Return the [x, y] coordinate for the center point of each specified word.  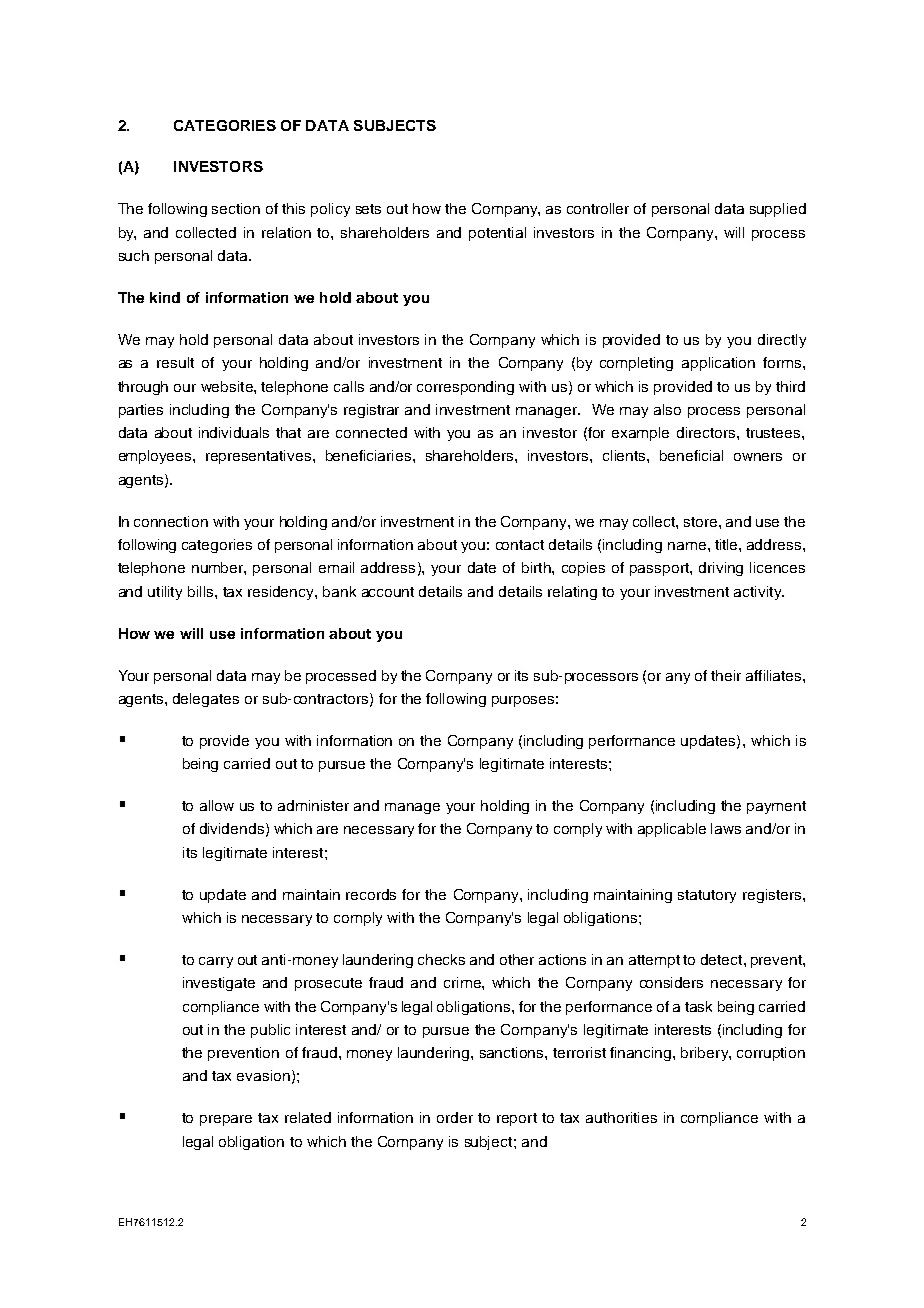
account [388, 592]
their [726, 675]
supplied [778, 210]
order [455, 1117]
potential [497, 234]
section [236, 208]
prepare [226, 1120]
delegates [206, 700]
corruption [771, 1054]
